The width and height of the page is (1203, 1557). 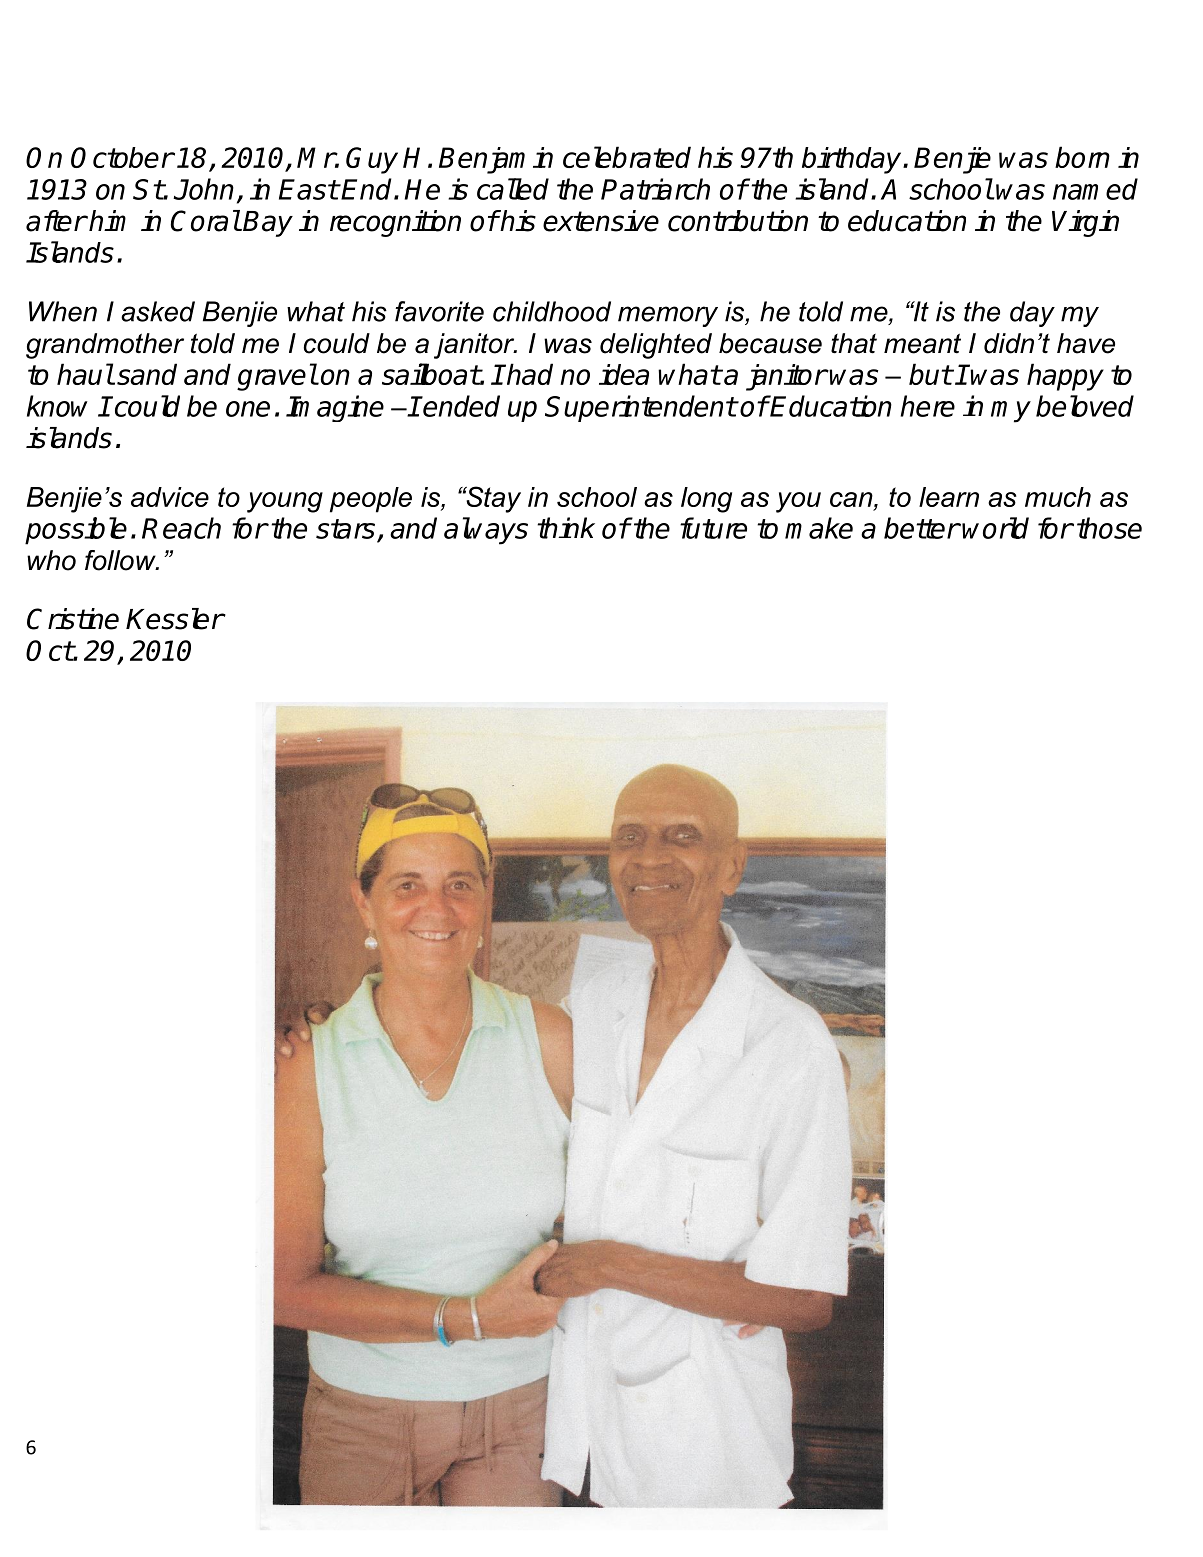 What do you see at coordinates (1082, 157) in the page?
I see `born` at bounding box center [1082, 157].
